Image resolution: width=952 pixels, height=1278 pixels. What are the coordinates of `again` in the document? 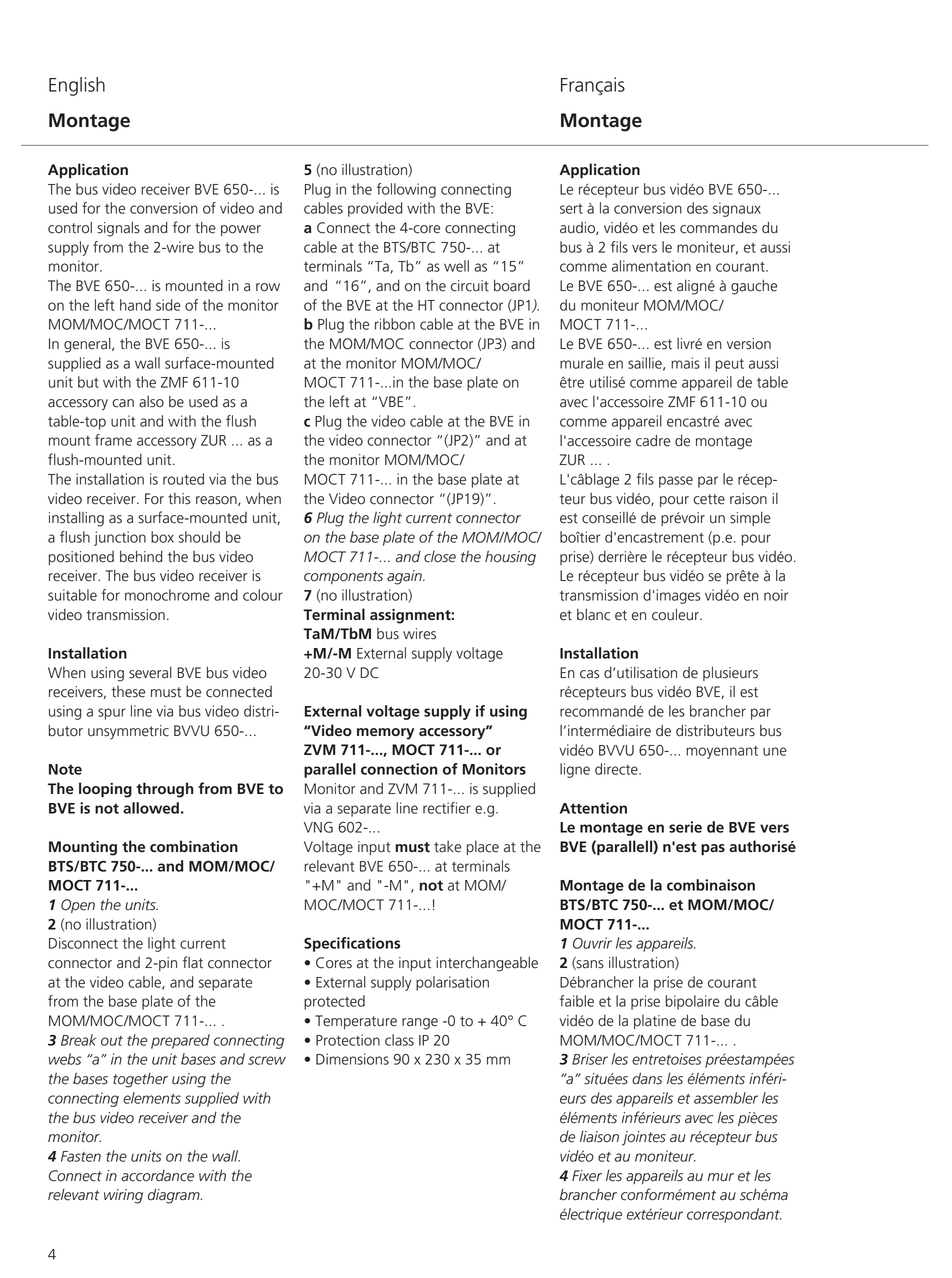 It's located at (405, 577).
